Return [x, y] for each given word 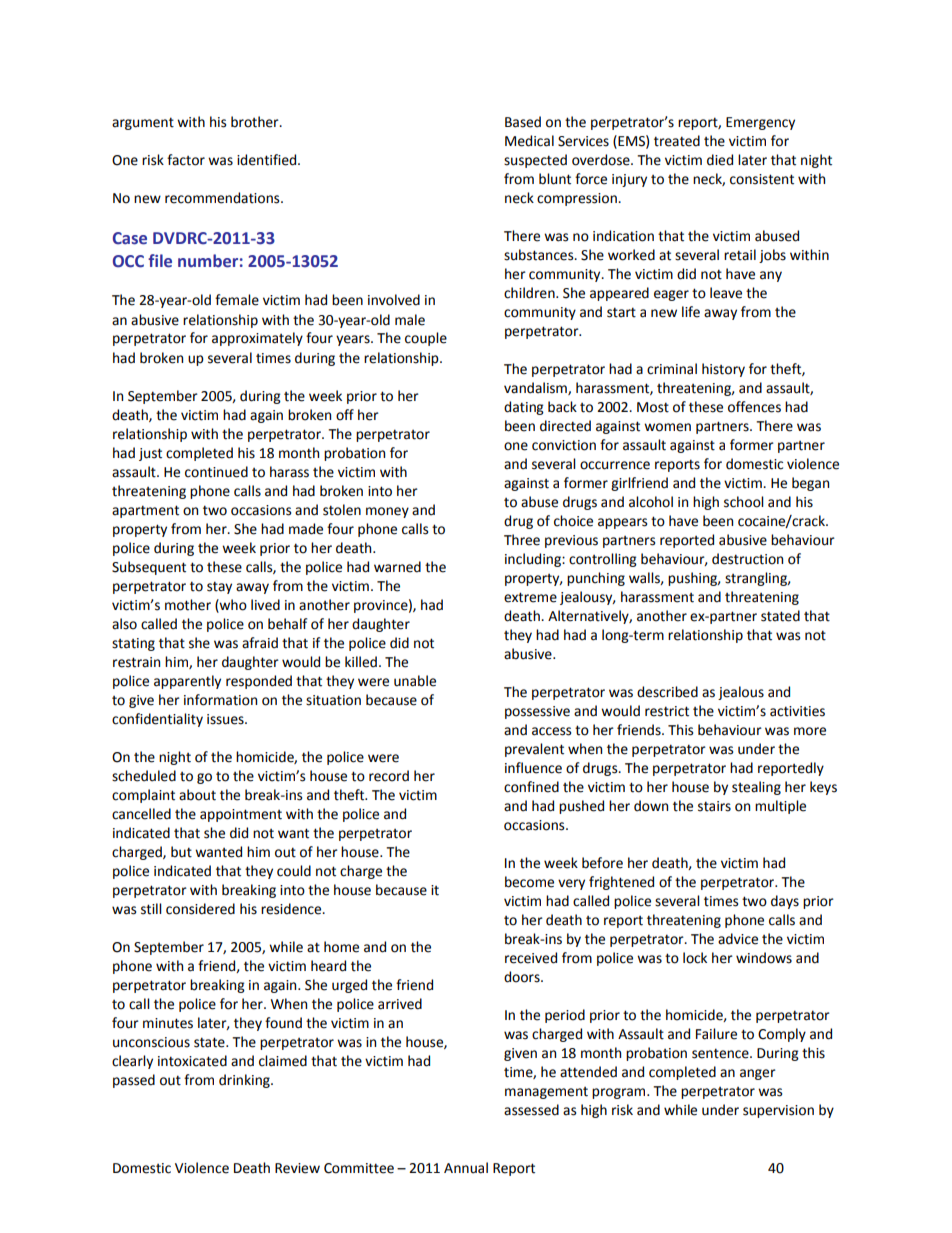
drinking [245, 1081]
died [720, 160]
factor [186, 160]
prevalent [534, 750]
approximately [257, 339]
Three [522, 540]
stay [219, 587]
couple [426, 339]
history [723, 370]
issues [226, 719]
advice [738, 939]
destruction [747, 559]
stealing [756, 788]
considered [200, 909]
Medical [529, 141]
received [531, 958]
